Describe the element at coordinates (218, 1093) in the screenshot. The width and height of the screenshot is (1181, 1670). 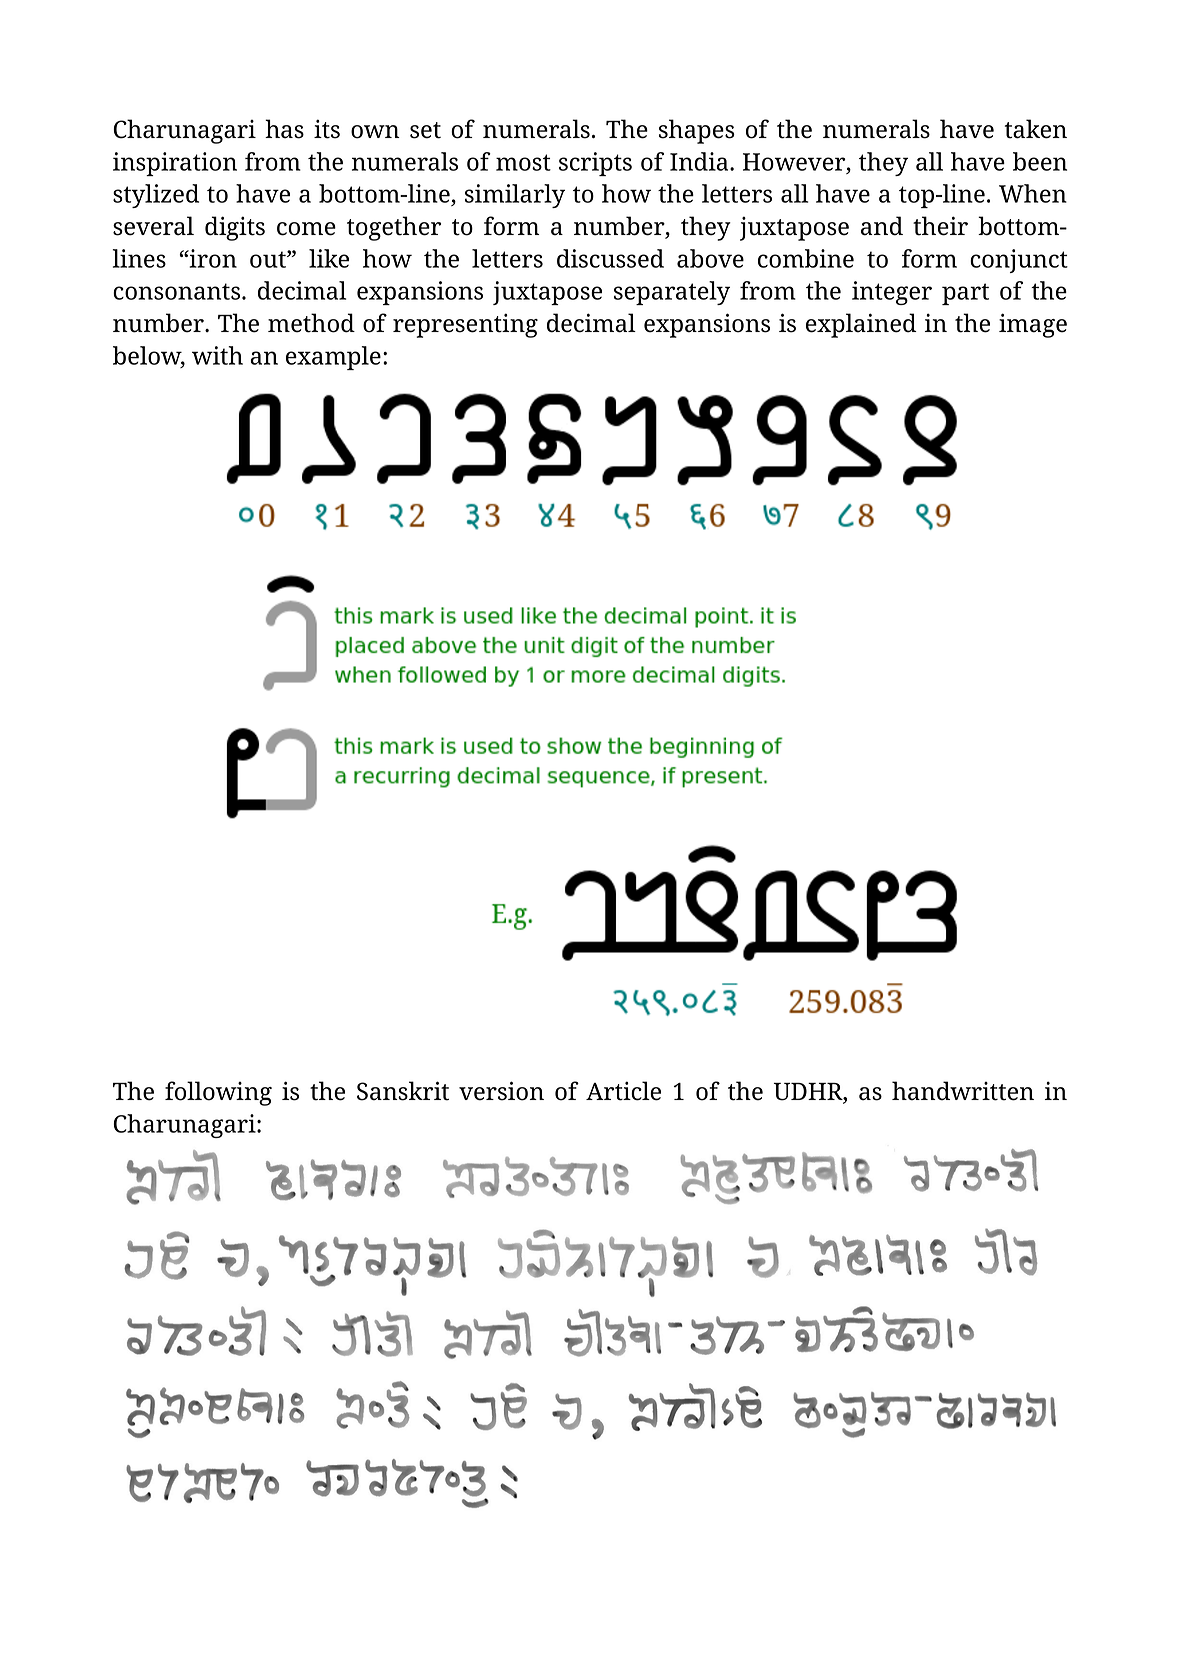
I see `following` at that location.
